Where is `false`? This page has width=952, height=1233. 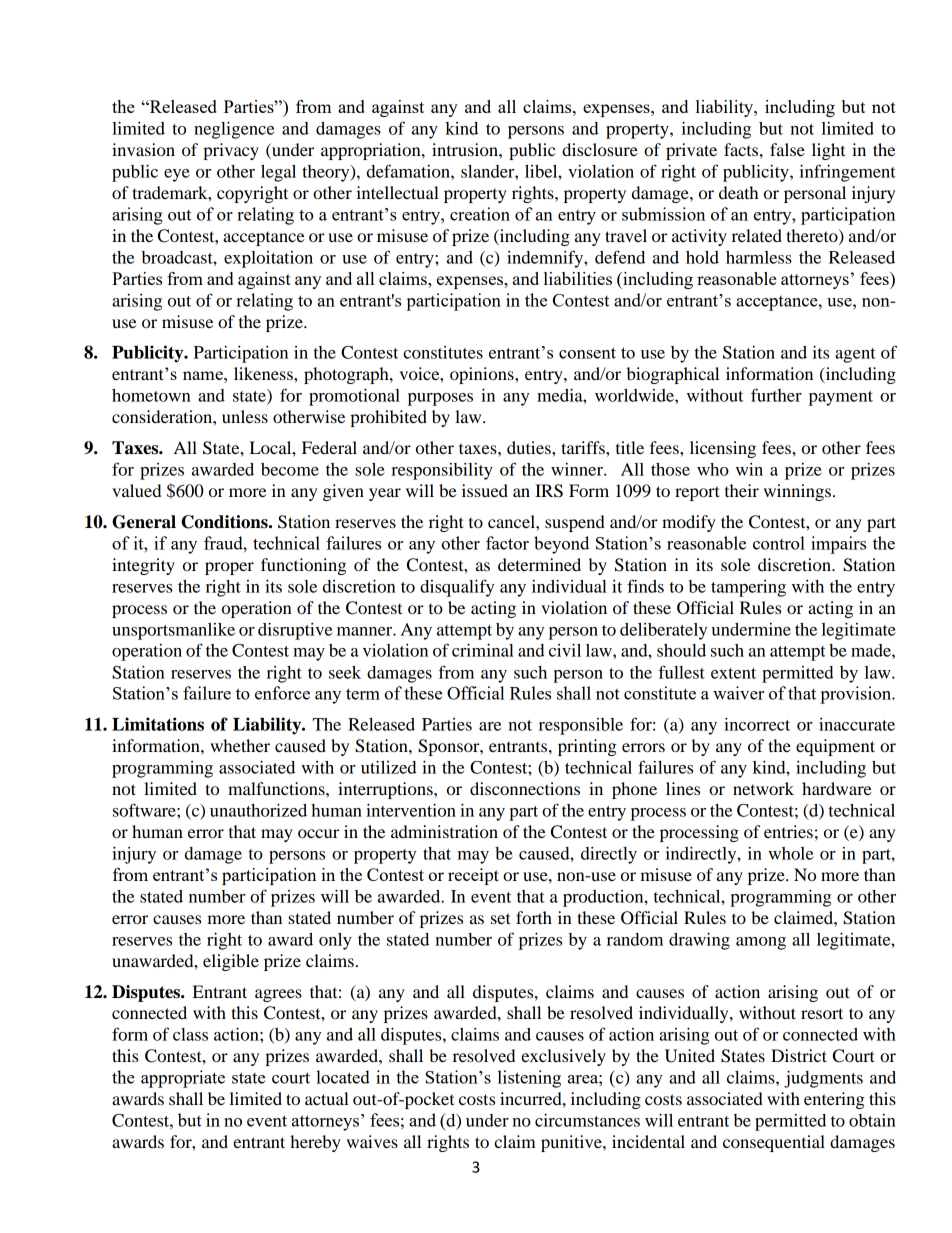
false is located at coordinates (787, 149).
